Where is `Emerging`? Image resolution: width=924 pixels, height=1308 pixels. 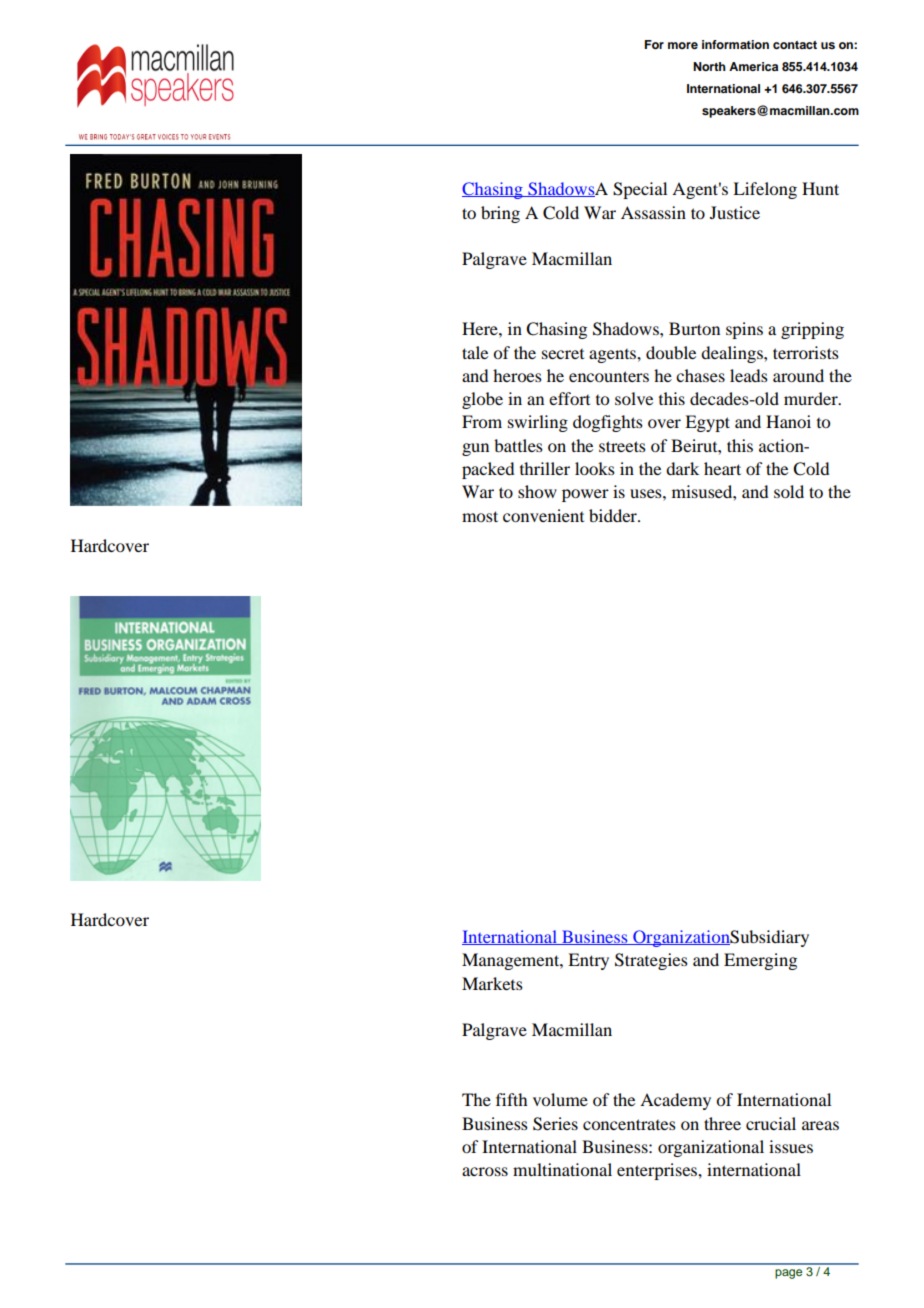
Emerging is located at coordinates (760, 961).
